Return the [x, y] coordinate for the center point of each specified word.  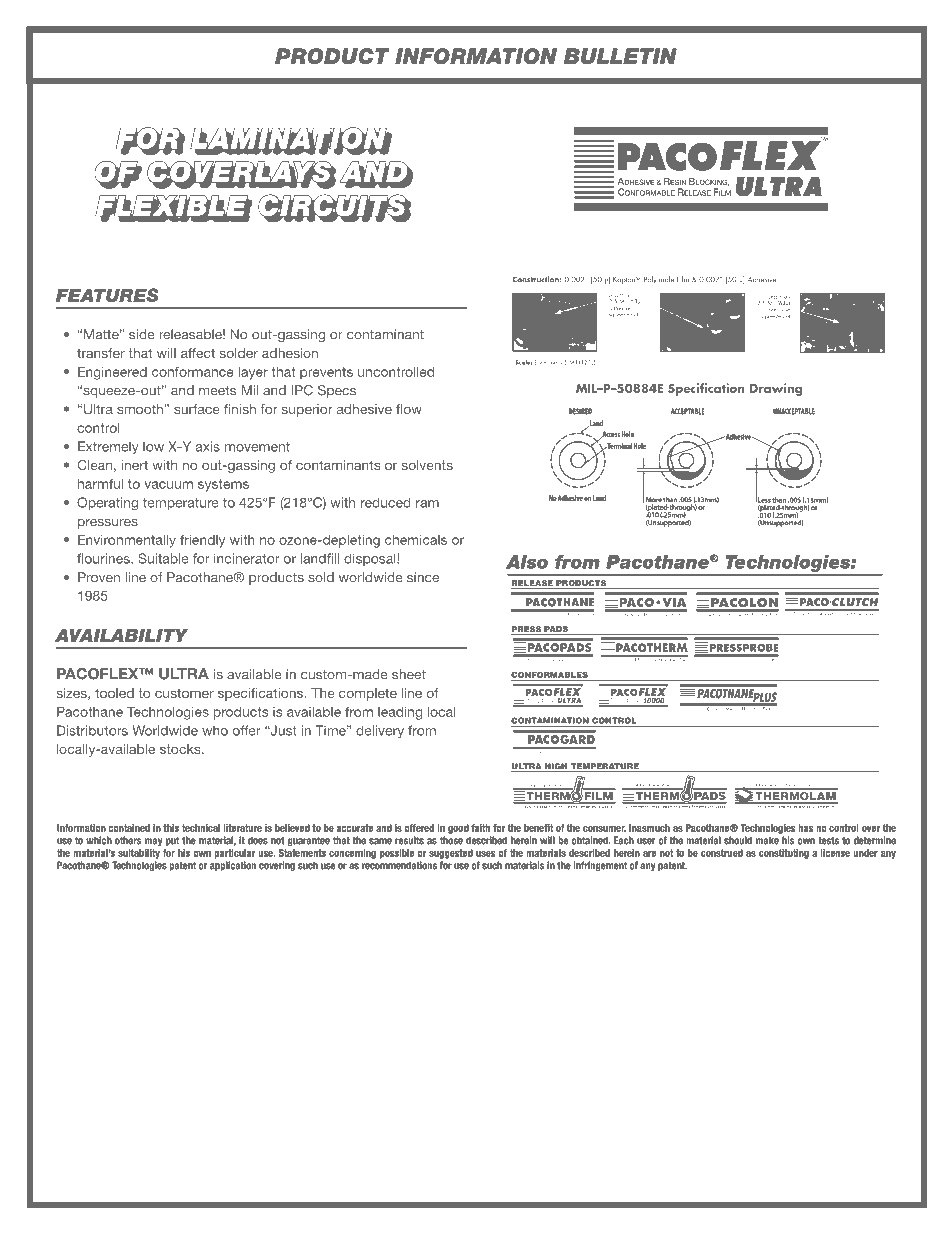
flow [409, 409]
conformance [193, 371]
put [172, 841]
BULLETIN [620, 56]
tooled [114, 693]
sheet [409, 674]
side [142, 334]
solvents [427, 465]
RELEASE [533, 584]
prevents [326, 373]
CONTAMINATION [550, 720]
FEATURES [107, 295]
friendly [202, 541]
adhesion [290, 353]
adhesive [364, 409]
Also [527, 562]
